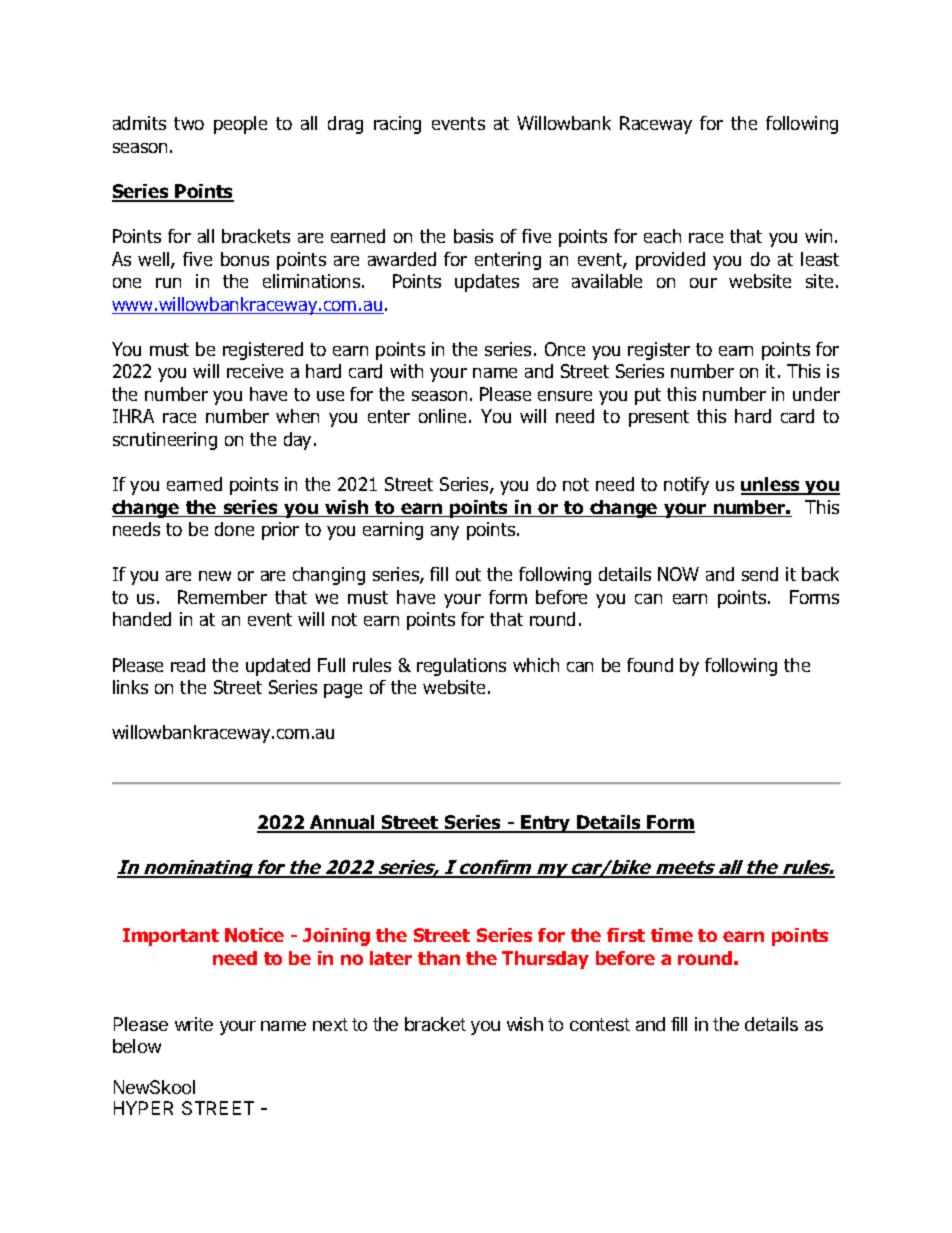 The image size is (952, 1233). What do you see at coordinates (397, 125) in the document?
I see `racing` at bounding box center [397, 125].
